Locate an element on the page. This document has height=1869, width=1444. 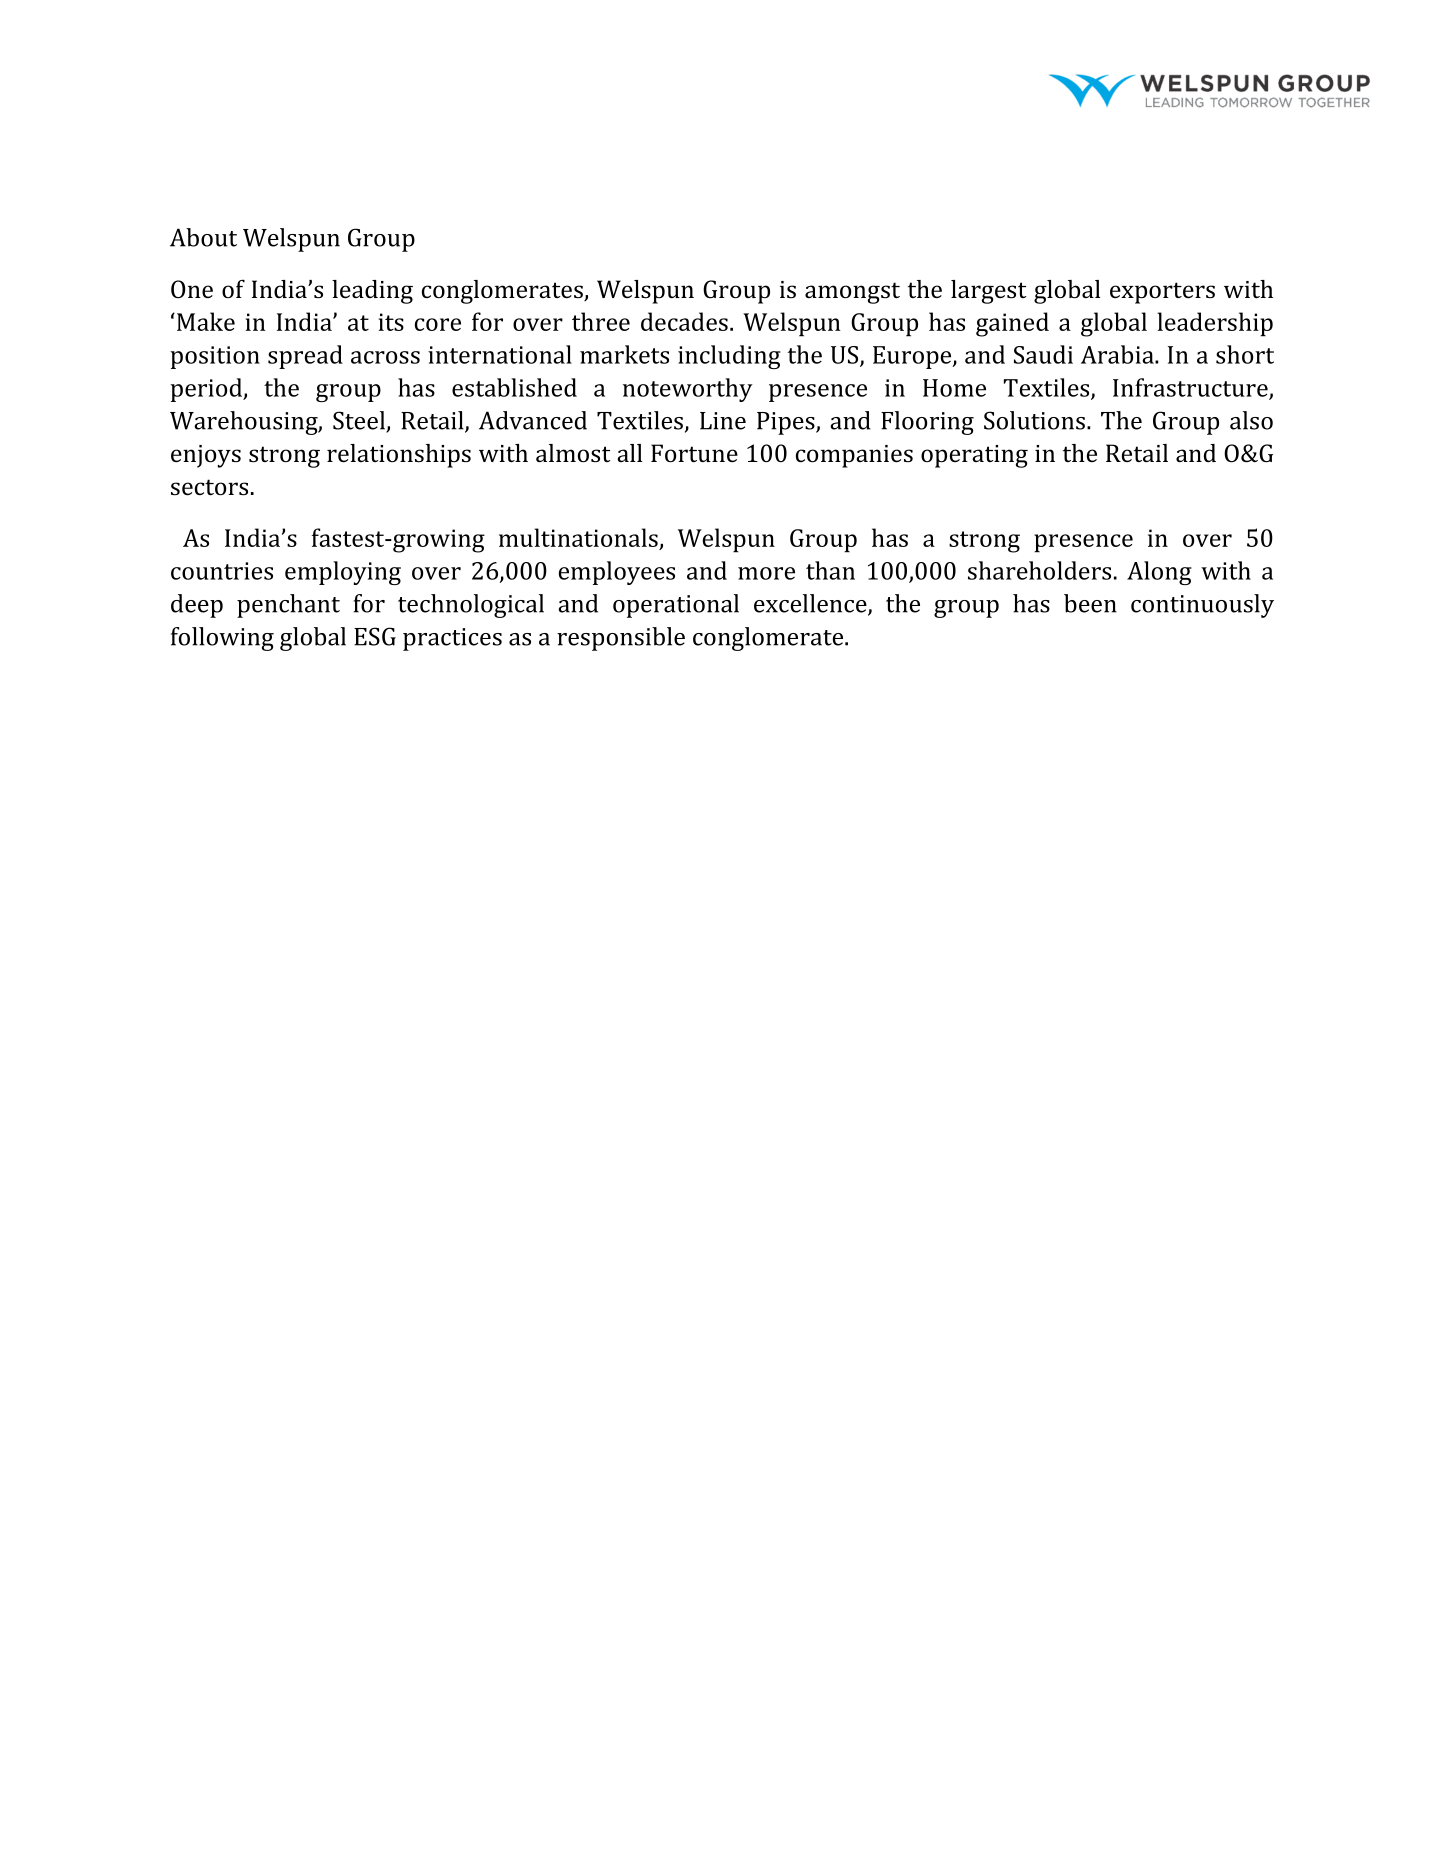
exporters is located at coordinates (1162, 293).
